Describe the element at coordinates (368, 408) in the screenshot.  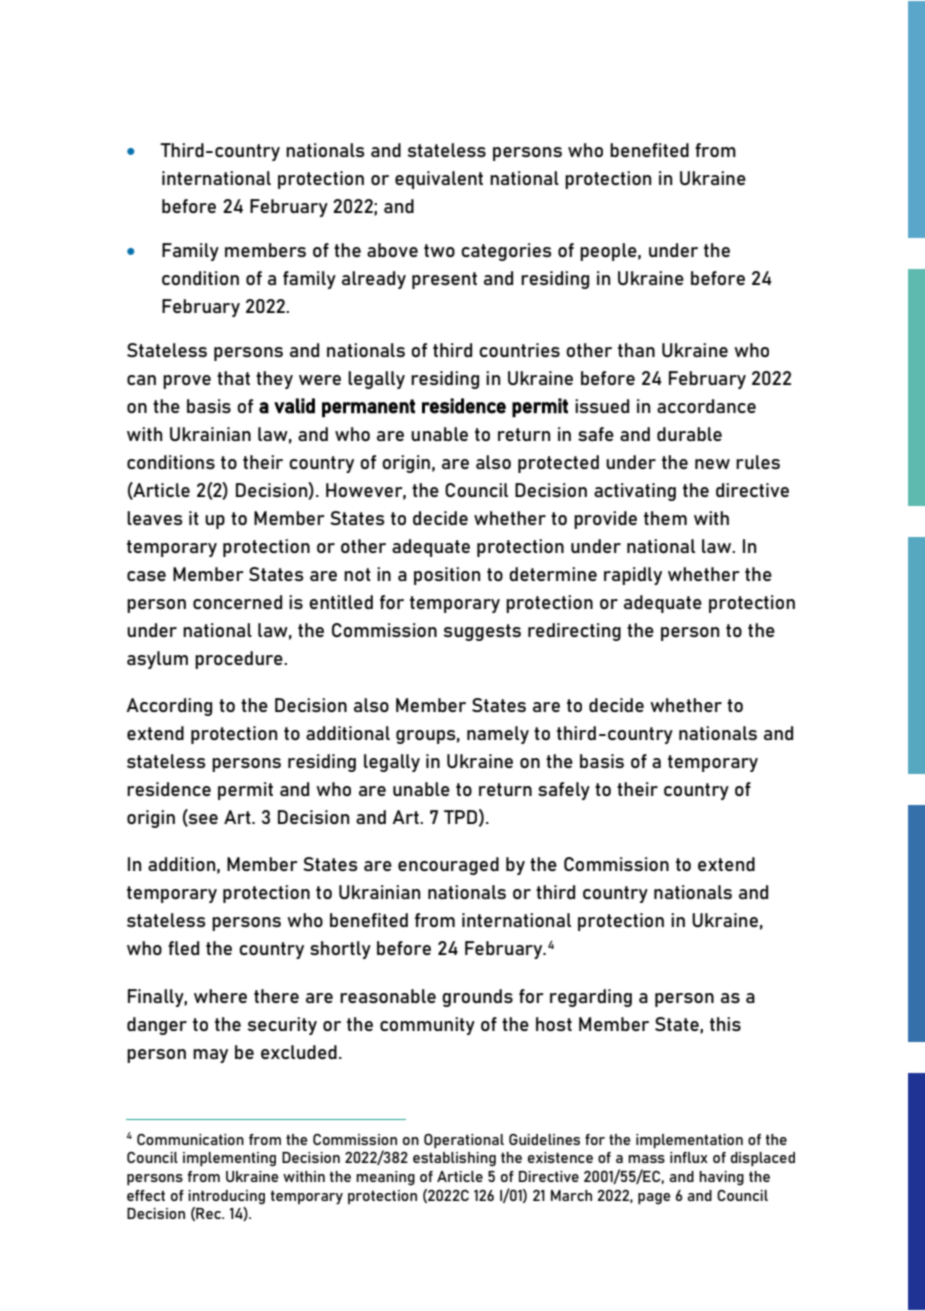
I see `permanent` at that location.
